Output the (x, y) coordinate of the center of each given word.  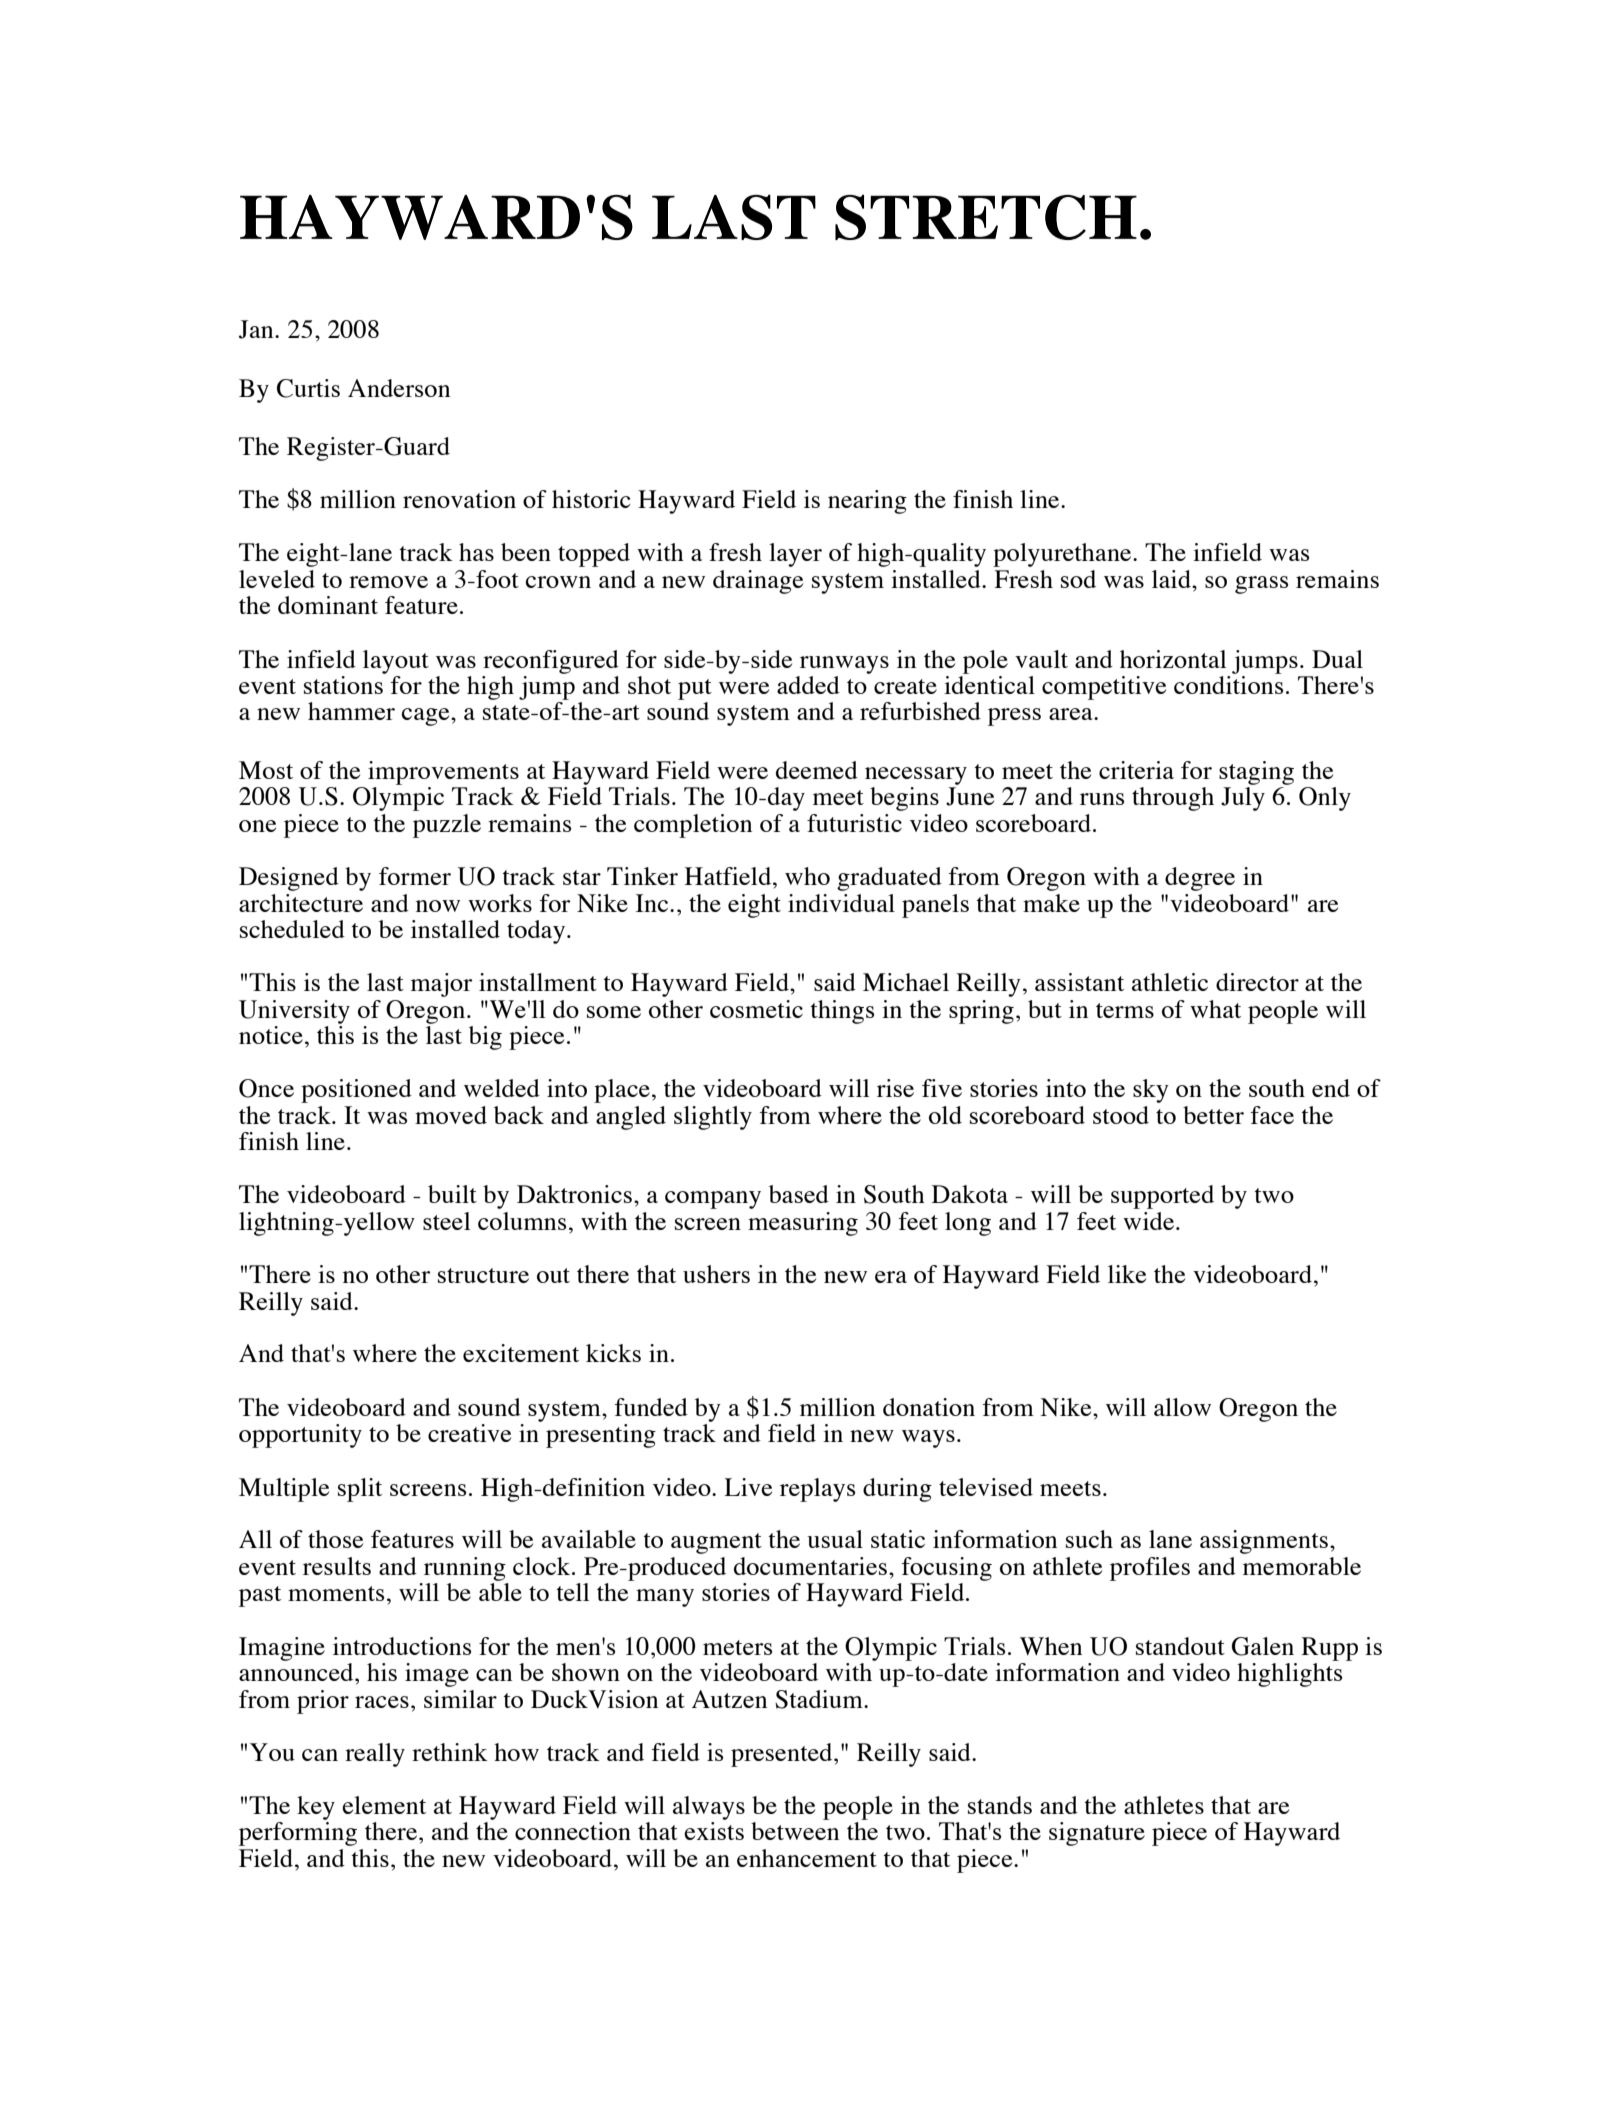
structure (483, 1275)
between (795, 1831)
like (1127, 1274)
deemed (817, 770)
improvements (443, 773)
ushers (716, 1274)
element (384, 1805)
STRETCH (986, 217)
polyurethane (1063, 555)
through (1173, 799)
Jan (257, 329)
